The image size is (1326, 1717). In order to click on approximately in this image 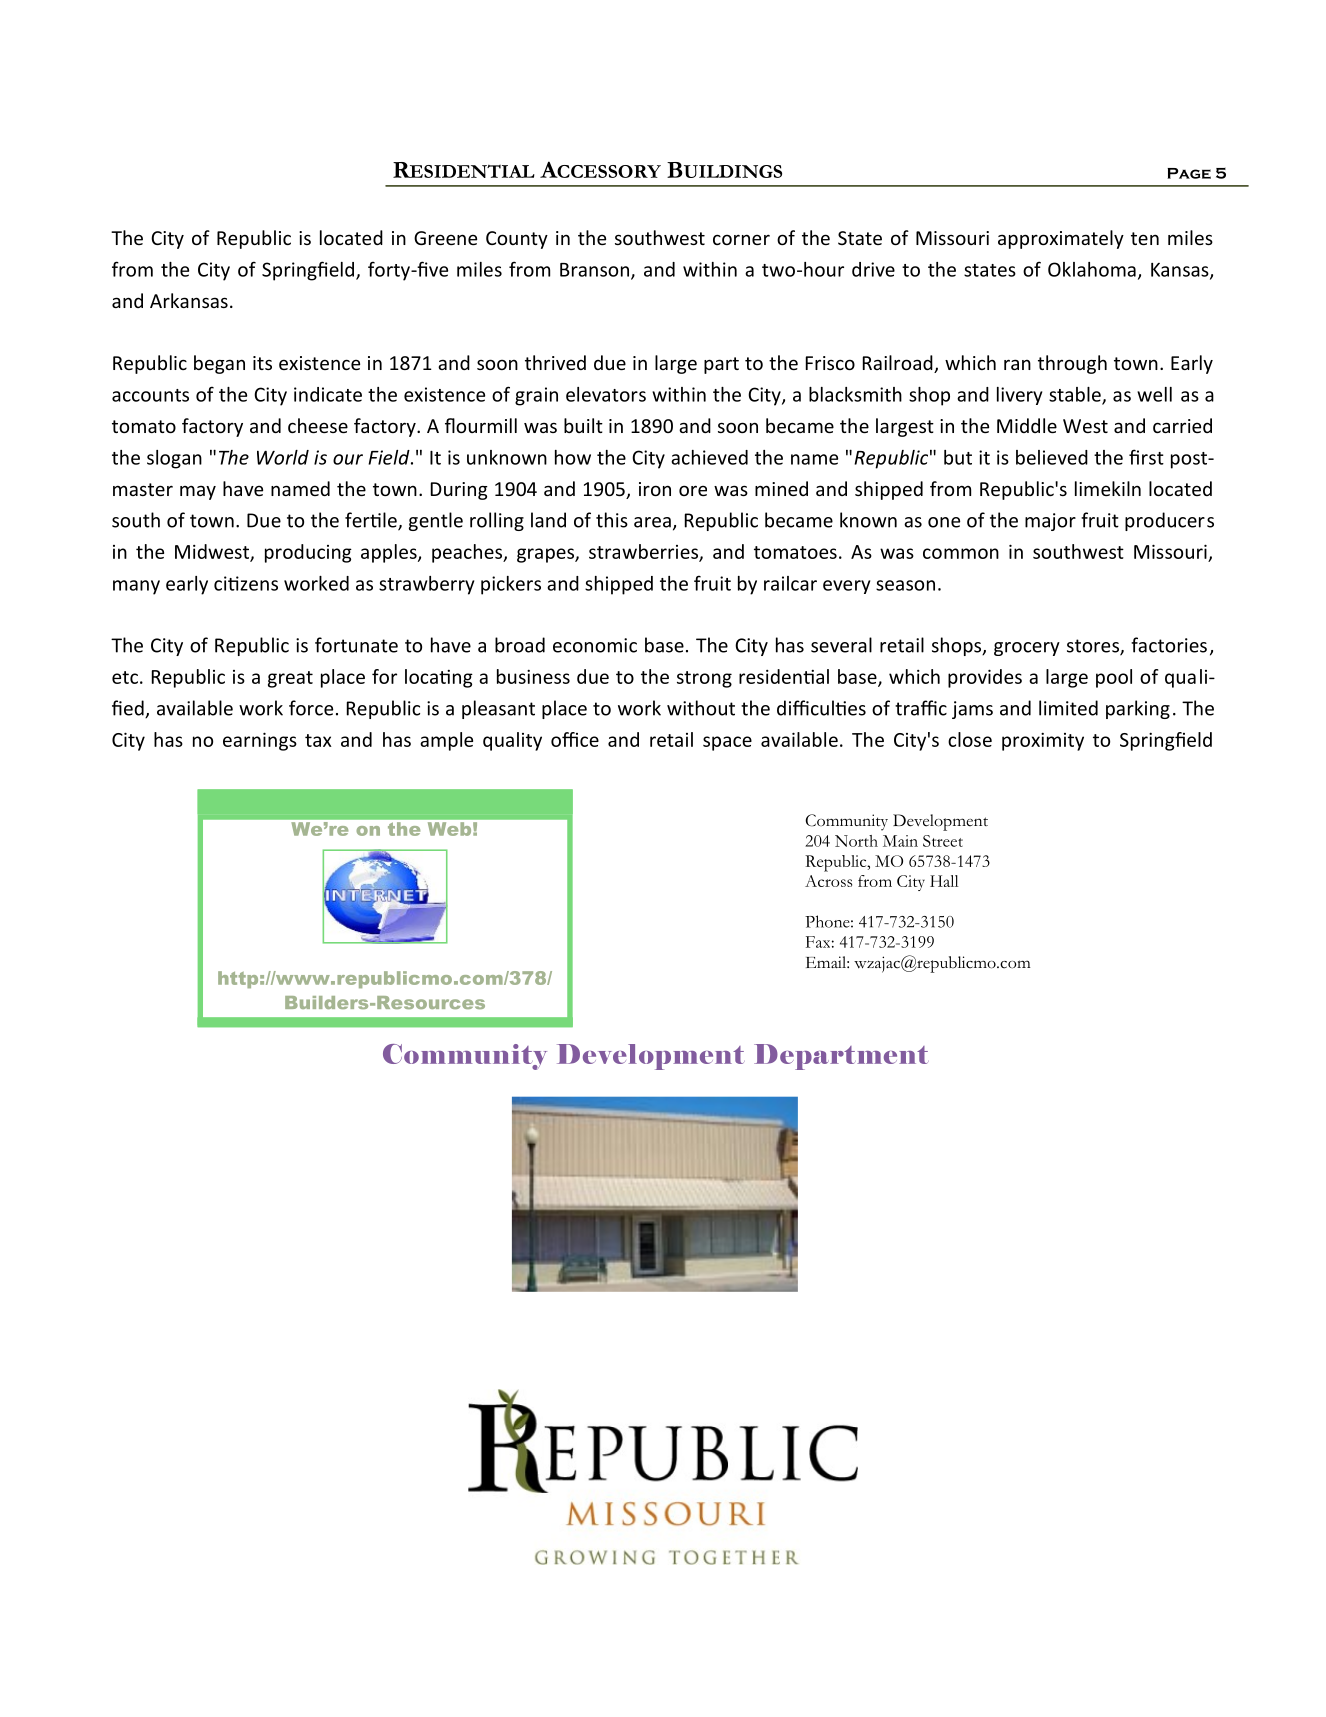, I will do `click(1061, 239)`.
